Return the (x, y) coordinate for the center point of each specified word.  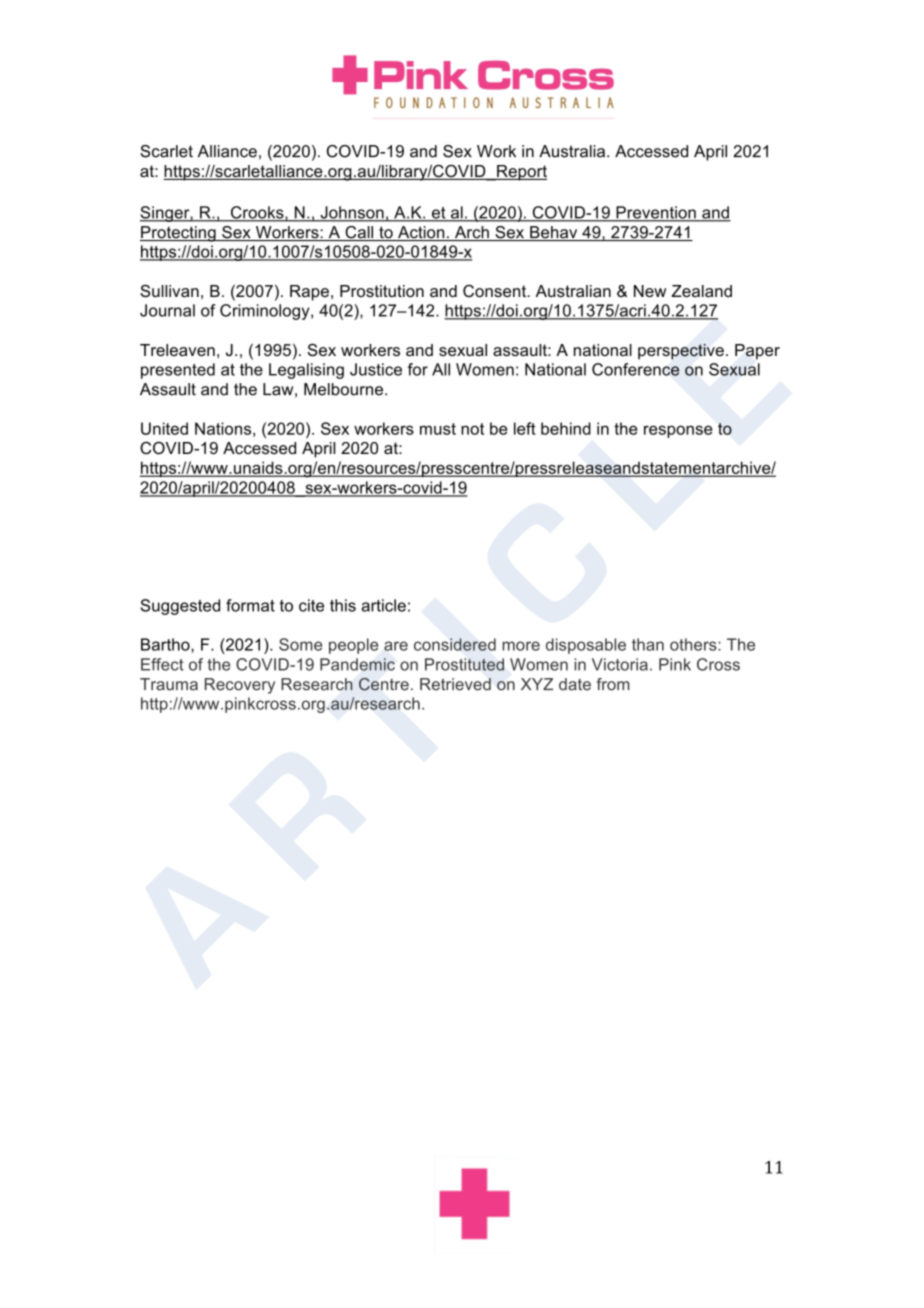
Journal (167, 310)
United (164, 428)
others (694, 644)
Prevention (656, 213)
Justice (376, 369)
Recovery (240, 686)
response (678, 431)
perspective (681, 352)
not (472, 429)
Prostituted (464, 664)
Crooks (257, 213)
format (250, 605)
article (383, 605)
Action (421, 233)
